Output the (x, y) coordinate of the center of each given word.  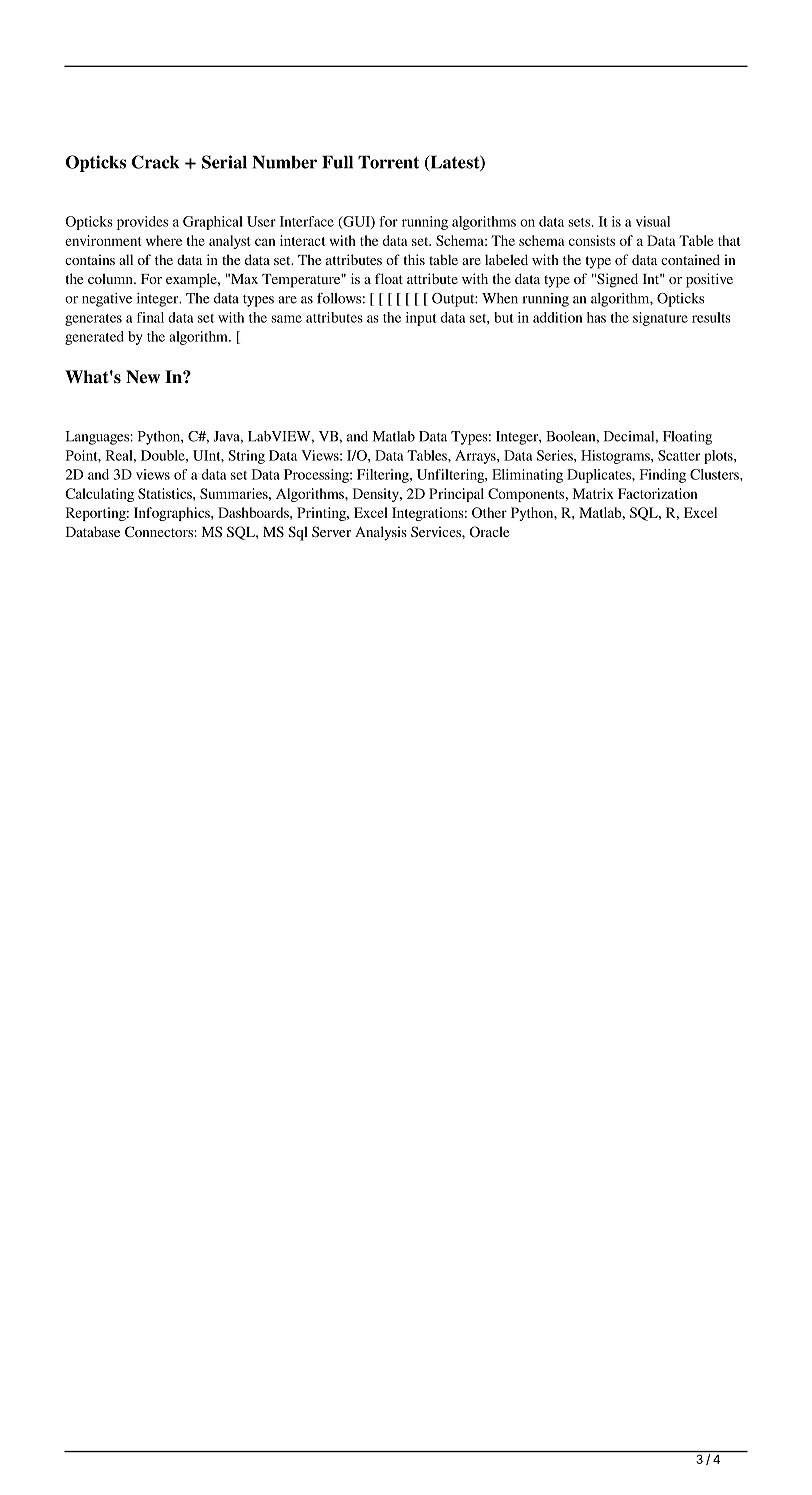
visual (653, 221)
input (421, 319)
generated (94, 338)
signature (660, 319)
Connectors (159, 531)
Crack (155, 162)
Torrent (388, 162)
